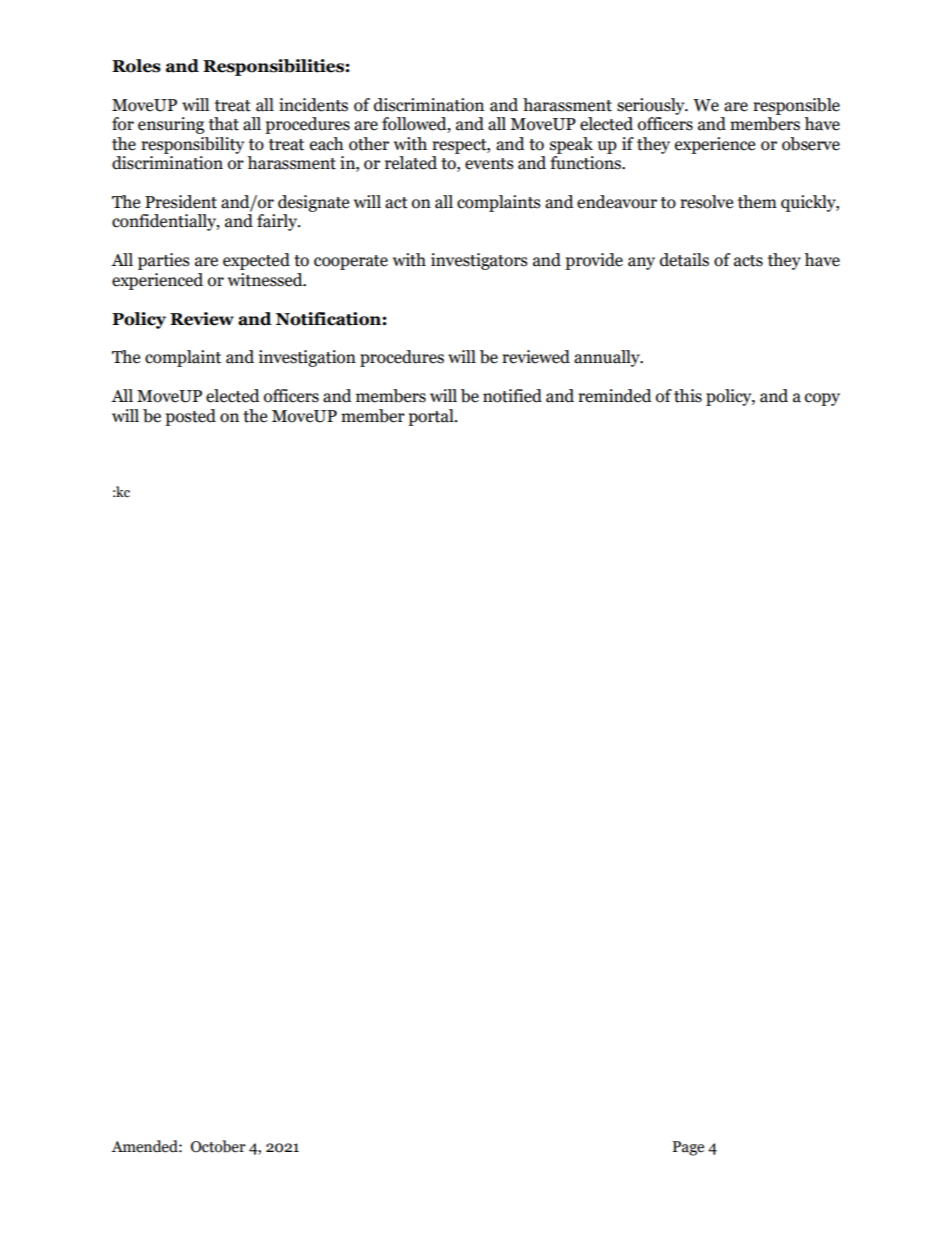  Describe the element at coordinates (190, 417) in the image. I see `posted` at that location.
